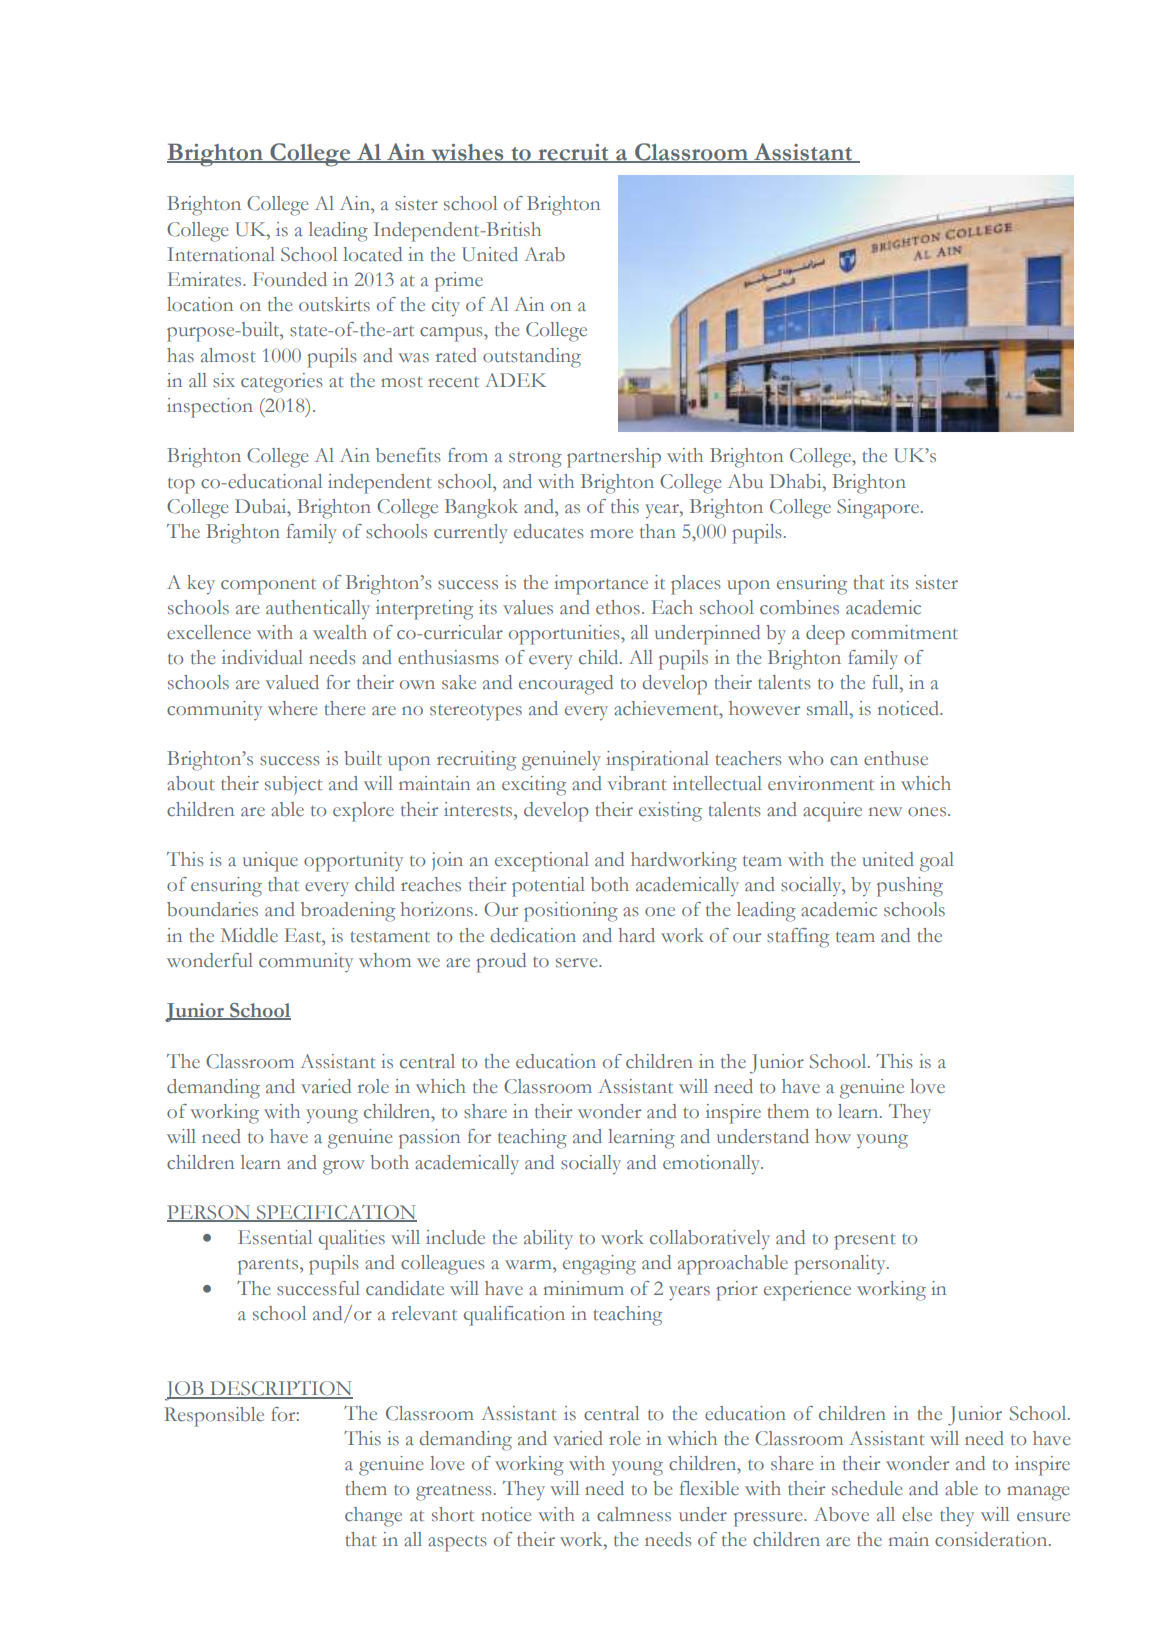 The height and width of the image is (1652, 1168). What do you see at coordinates (542, 862) in the image?
I see `exceptional` at bounding box center [542, 862].
